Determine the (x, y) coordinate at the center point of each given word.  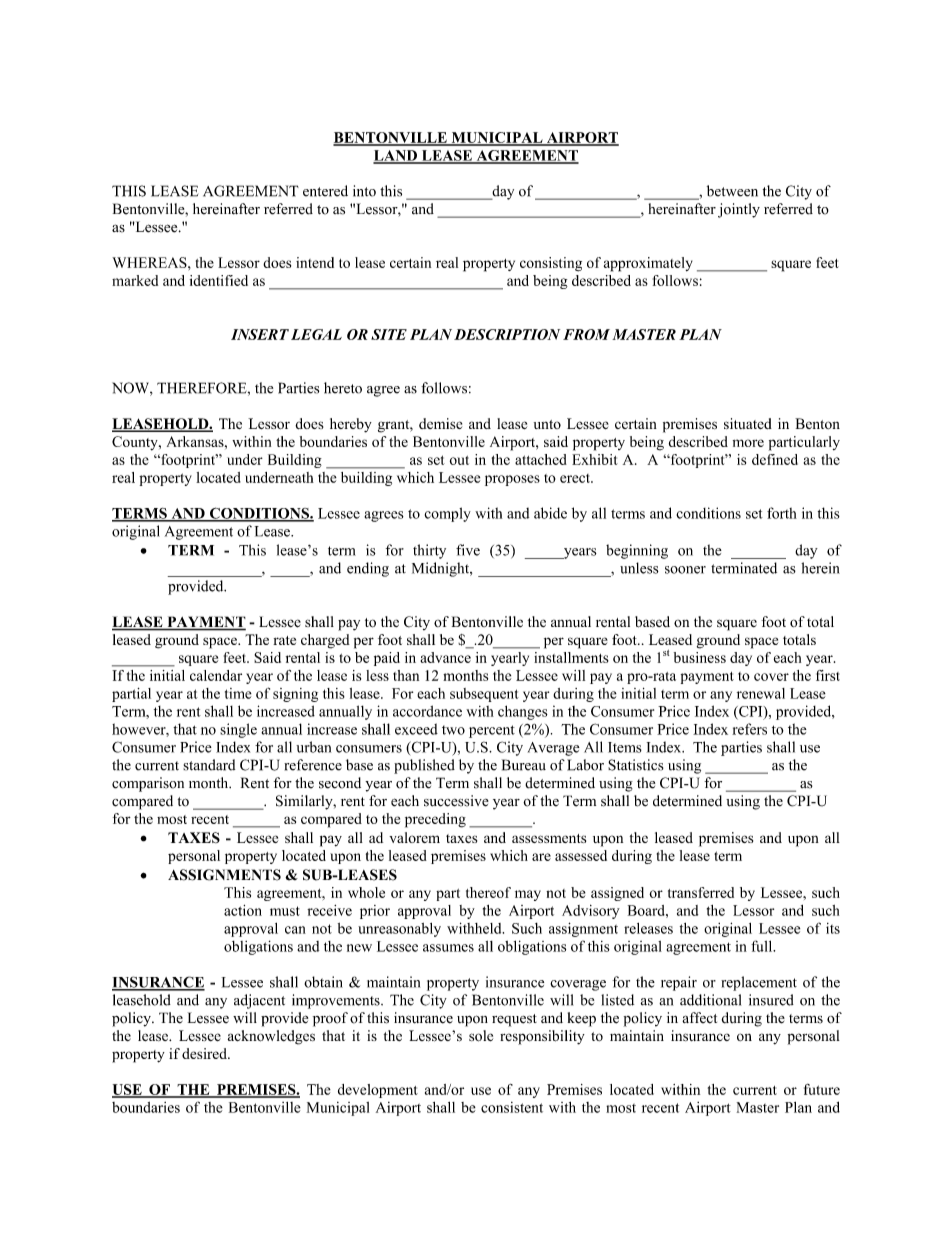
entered (325, 191)
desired (205, 1053)
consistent (512, 1107)
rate (284, 640)
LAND (396, 156)
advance (445, 657)
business (700, 657)
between (732, 191)
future (822, 1089)
